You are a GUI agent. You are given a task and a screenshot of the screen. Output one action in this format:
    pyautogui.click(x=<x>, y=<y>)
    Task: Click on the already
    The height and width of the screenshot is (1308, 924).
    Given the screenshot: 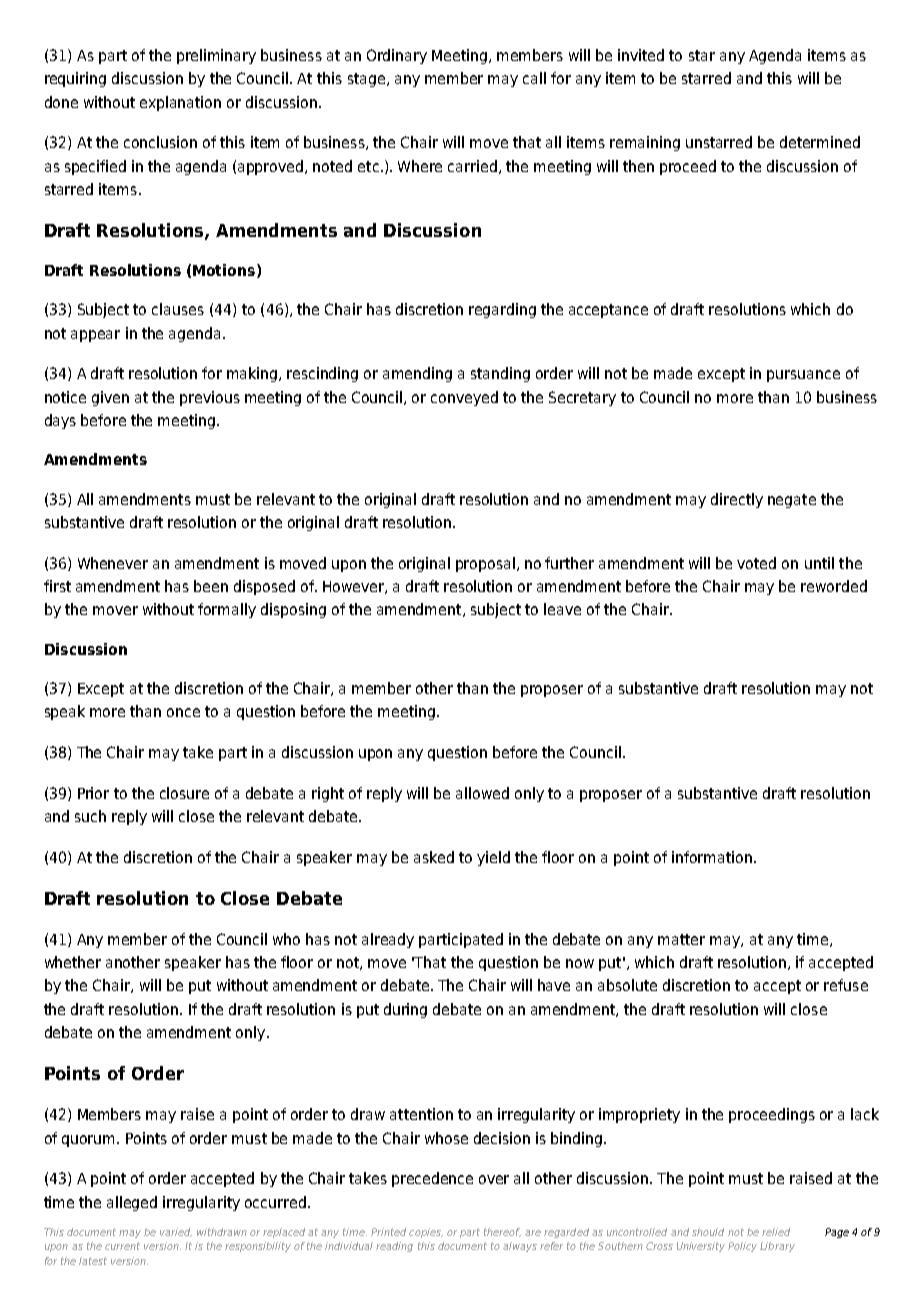 What is the action you would take?
    pyautogui.click(x=388, y=940)
